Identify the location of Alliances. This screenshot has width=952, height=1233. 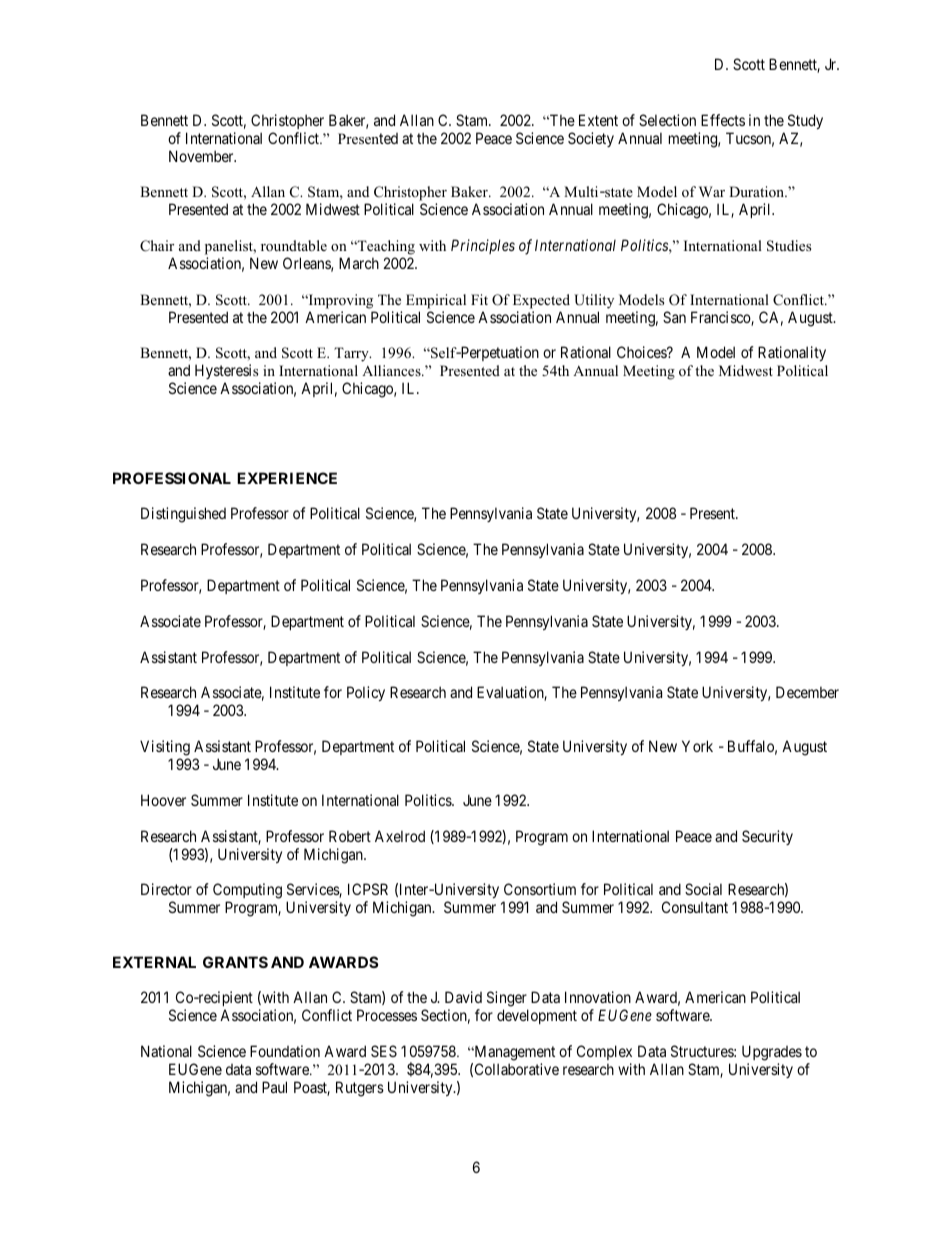
(392, 370).
